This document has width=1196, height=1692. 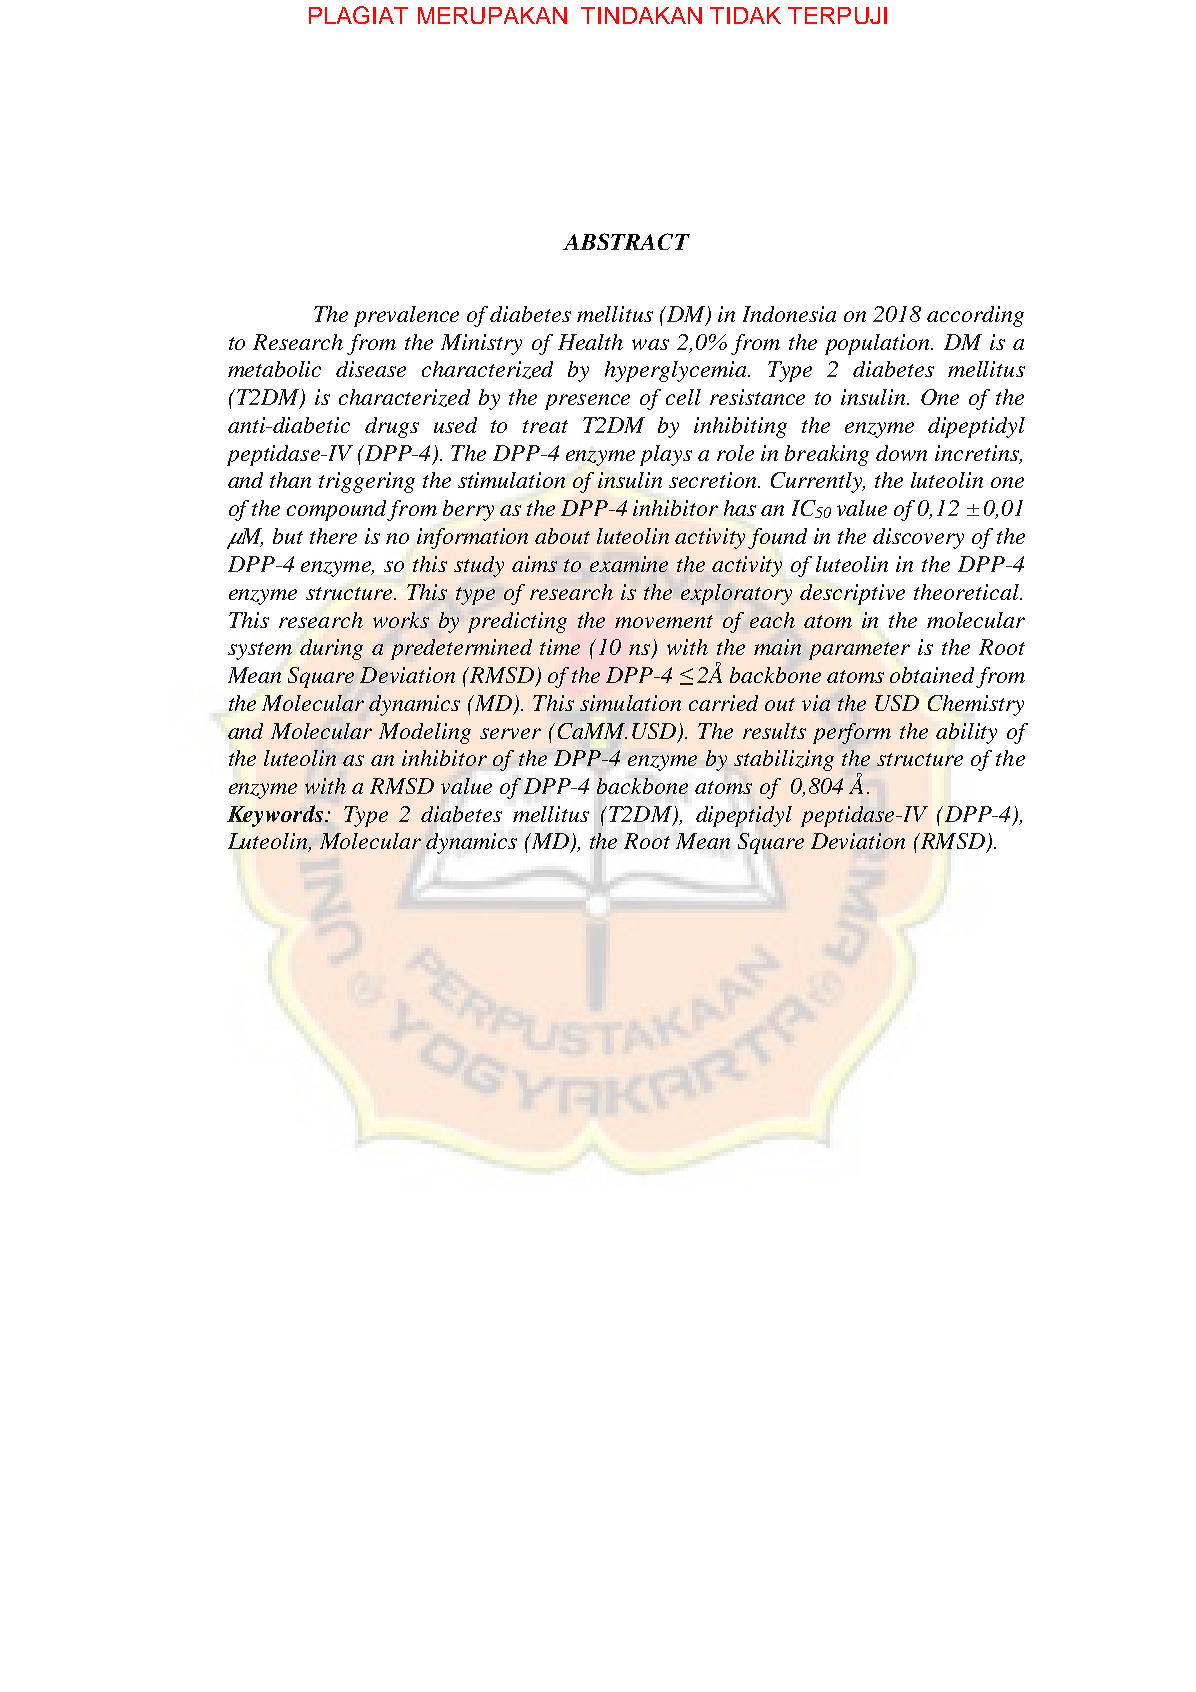 What do you see at coordinates (590, 342) in the document?
I see `Health` at bounding box center [590, 342].
